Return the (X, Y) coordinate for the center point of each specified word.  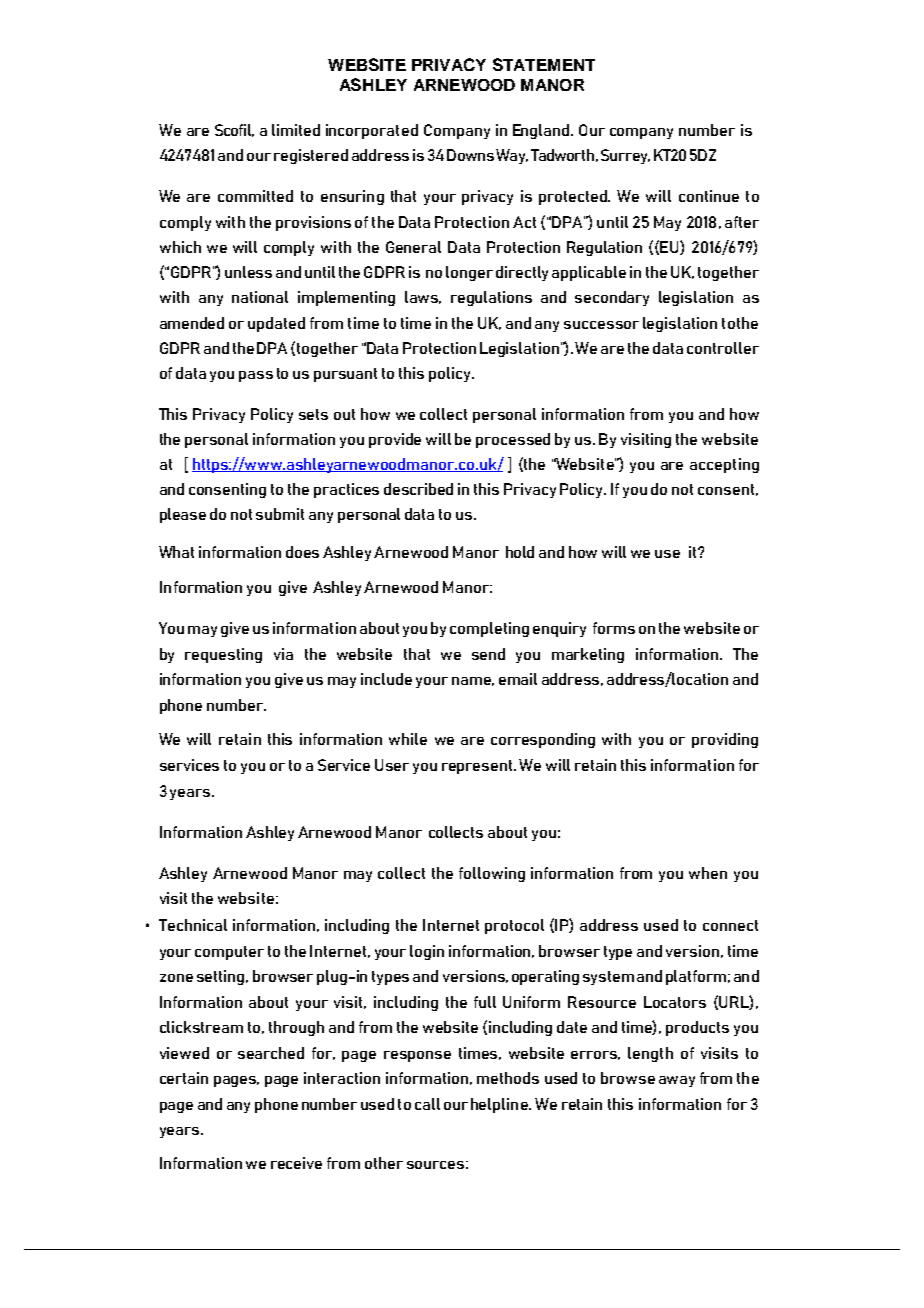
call (427, 1104)
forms (614, 628)
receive (296, 1163)
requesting (223, 655)
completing (489, 629)
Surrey (625, 156)
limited (296, 130)
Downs (470, 155)
